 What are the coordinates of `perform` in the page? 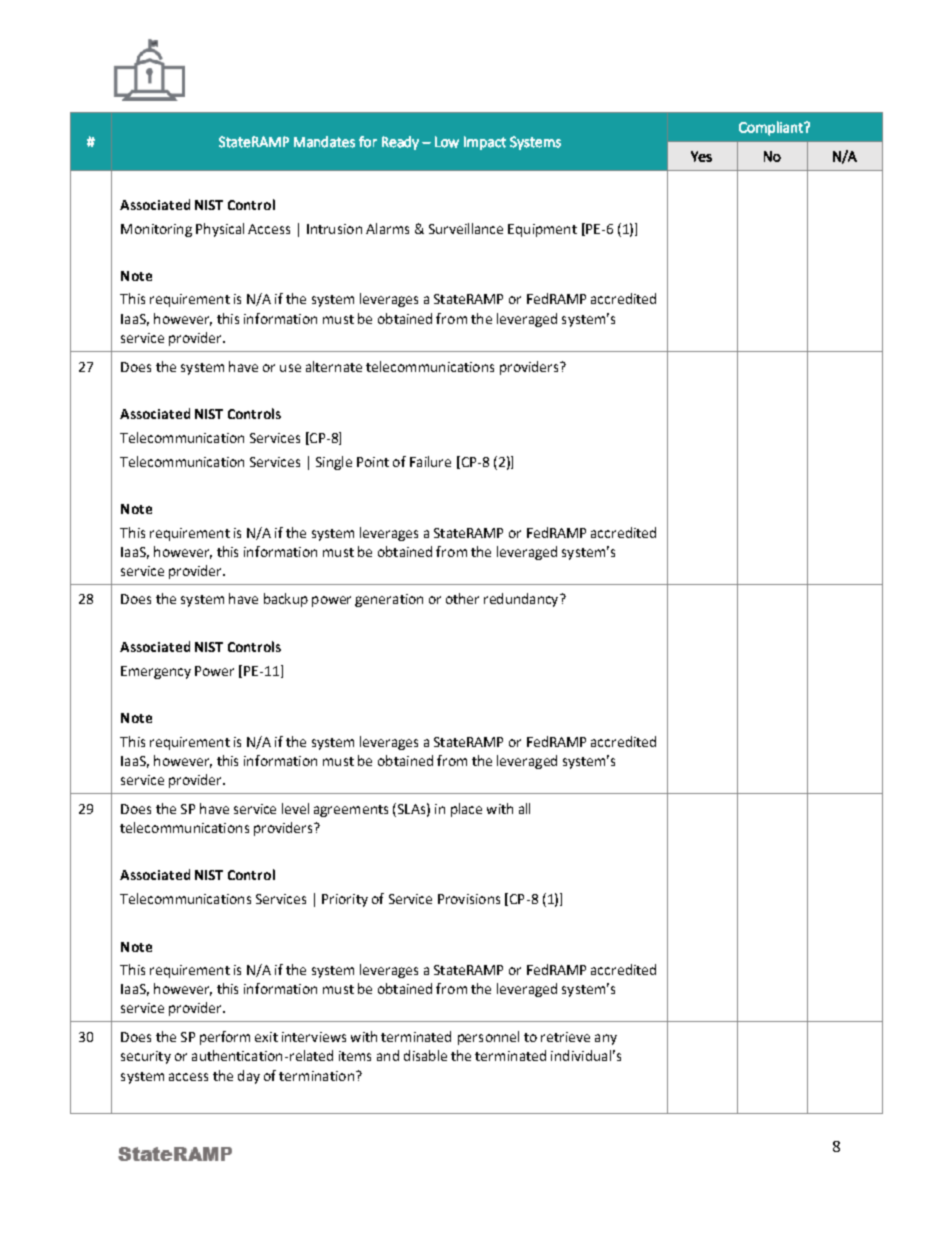 It's located at (225, 1038).
